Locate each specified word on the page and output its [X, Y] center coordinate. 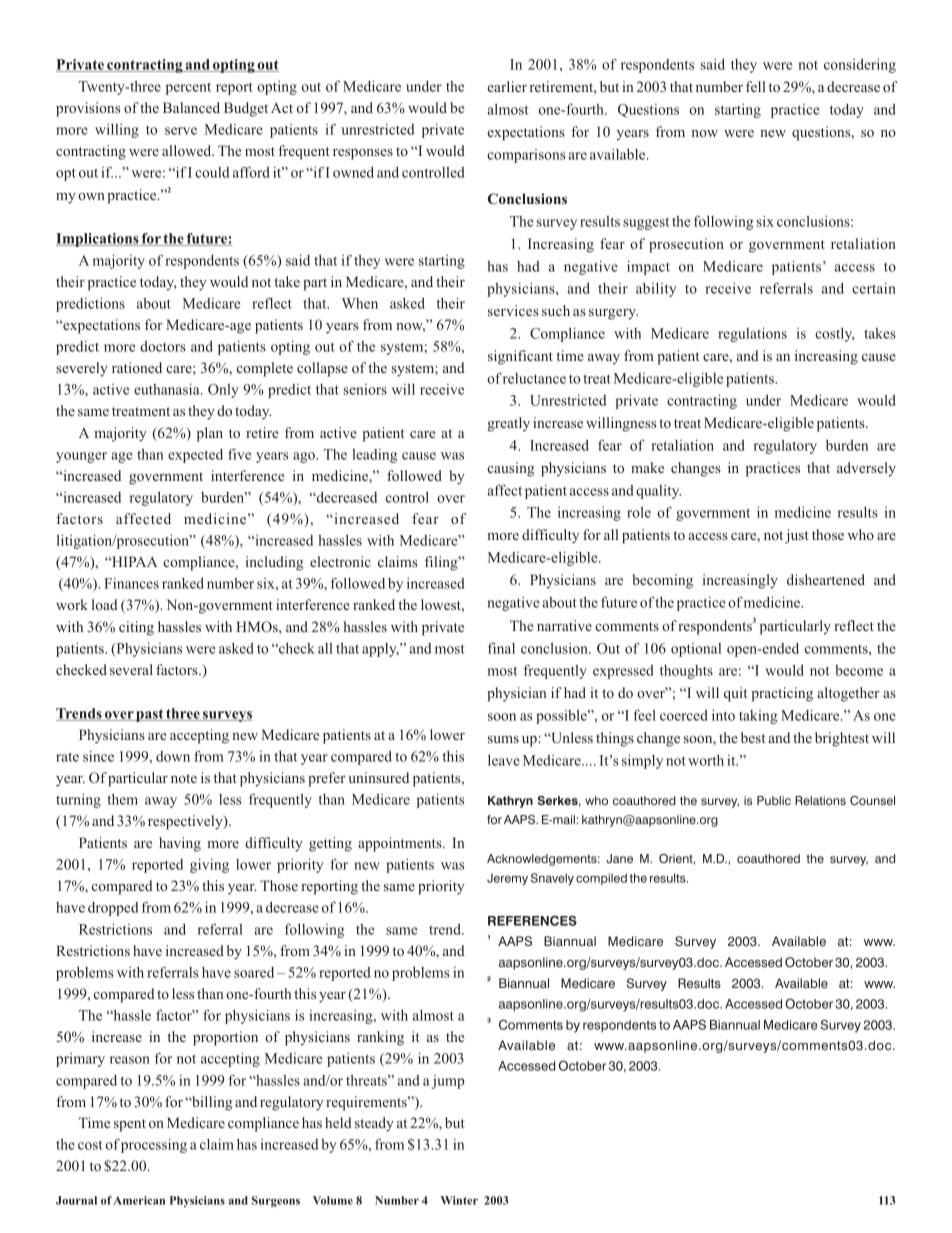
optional [696, 650]
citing [136, 628]
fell [756, 86]
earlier [507, 86]
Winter [459, 1200]
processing [154, 1146]
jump [448, 1082]
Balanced [191, 107]
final [501, 648]
